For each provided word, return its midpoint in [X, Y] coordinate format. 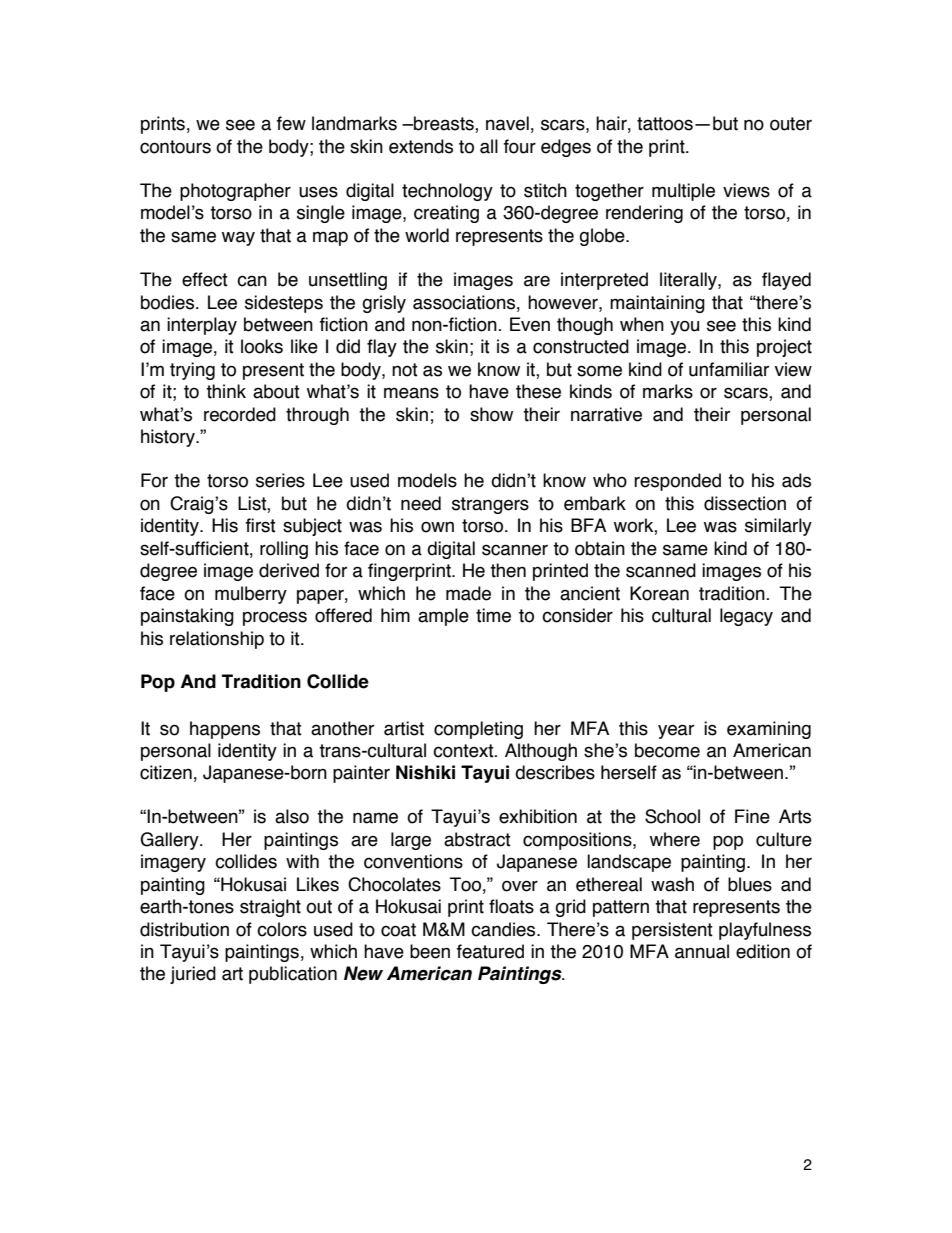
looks [262, 346]
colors [282, 929]
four [520, 146]
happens [225, 730]
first [261, 525]
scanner [515, 550]
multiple [683, 192]
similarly [778, 527]
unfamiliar [729, 369]
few [291, 123]
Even [530, 324]
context [464, 751]
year [676, 731]
